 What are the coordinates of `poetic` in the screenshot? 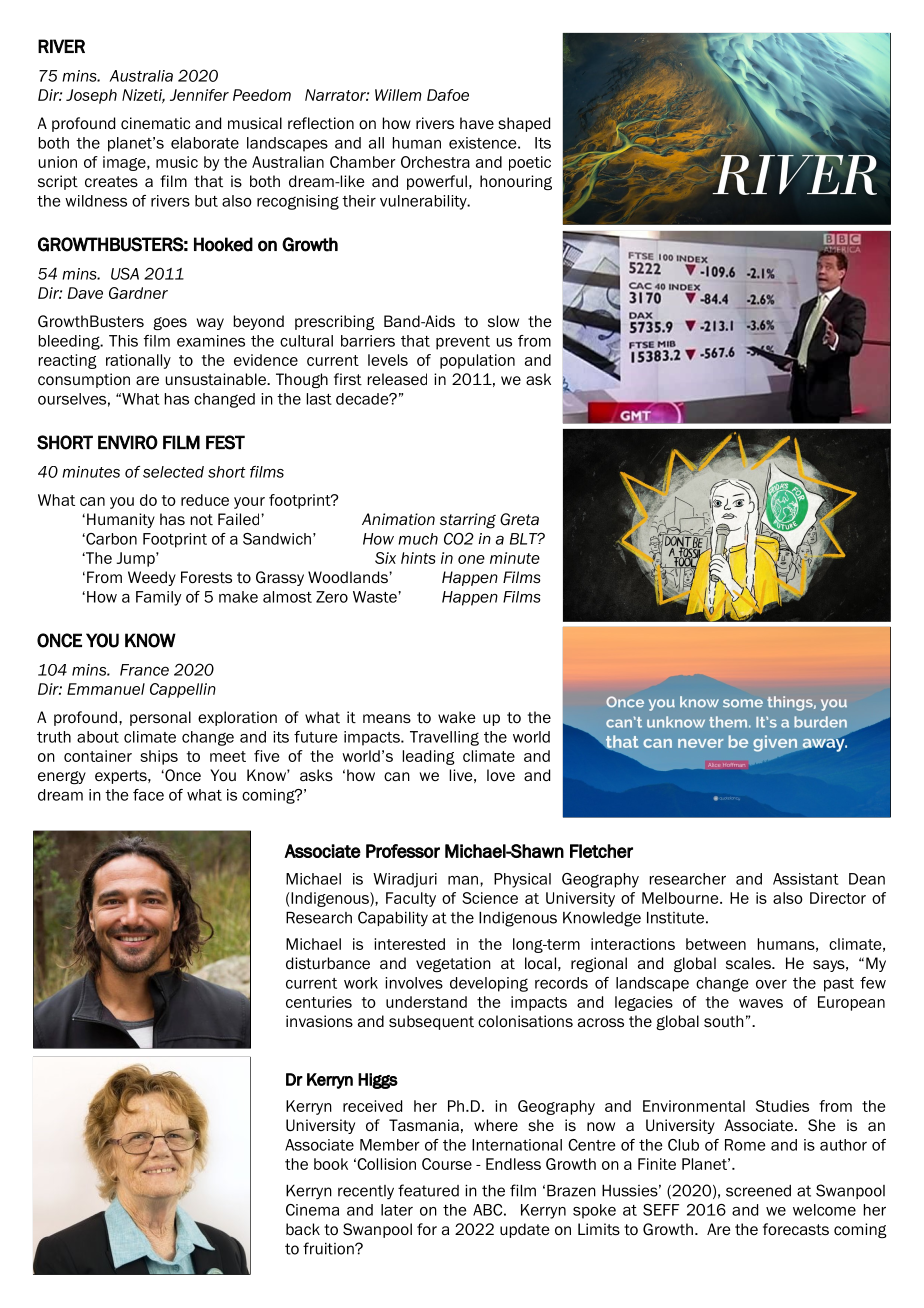 It's located at (530, 163).
